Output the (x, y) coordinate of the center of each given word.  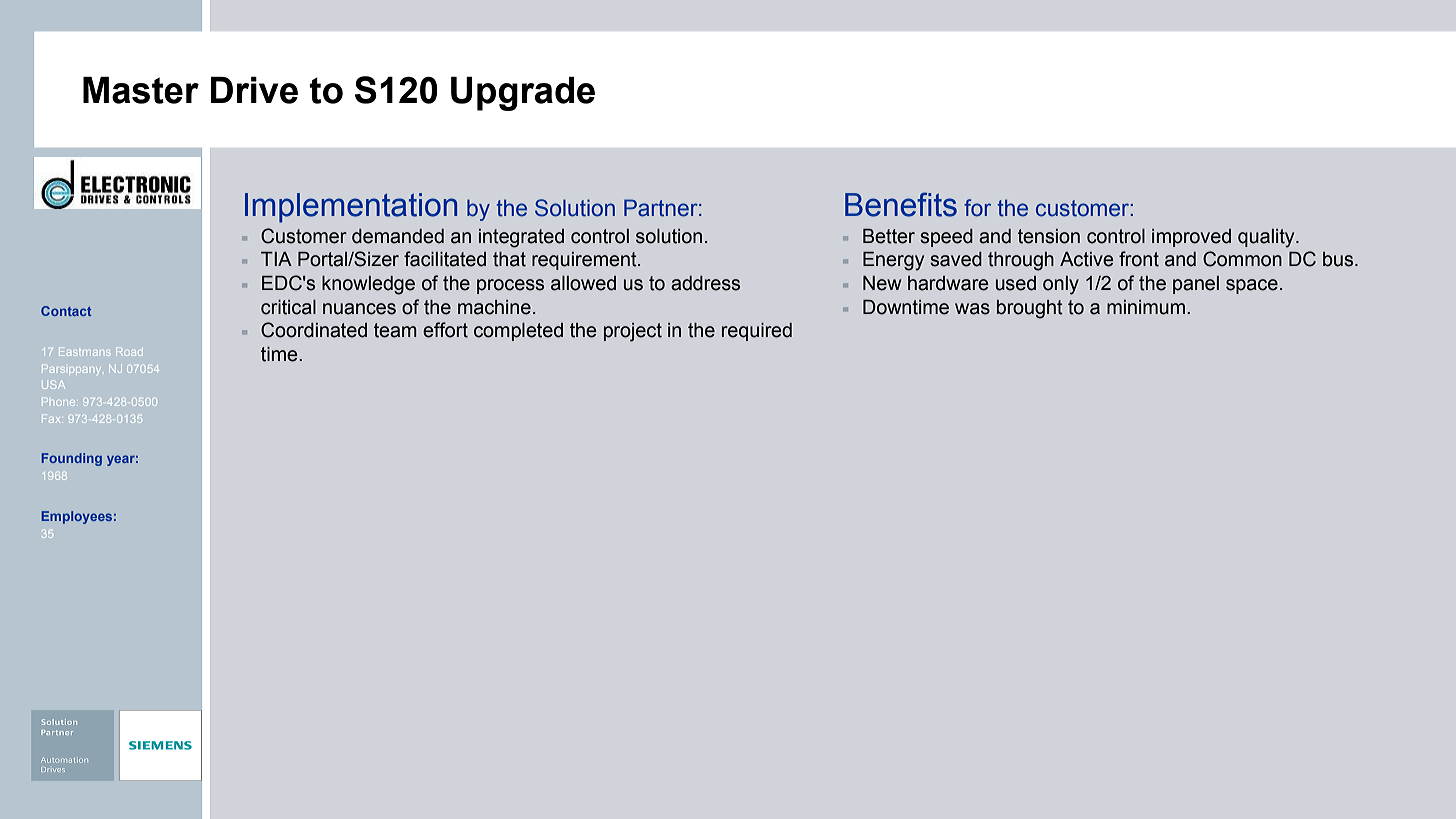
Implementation (351, 208)
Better (889, 236)
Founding (72, 459)
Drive (254, 90)
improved (1191, 238)
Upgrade (523, 94)
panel (1196, 285)
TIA (276, 259)
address (705, 283)
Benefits (901, 204)
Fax (50, 420)
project (633, 332)
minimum (1147, 307)
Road (129, 352)
